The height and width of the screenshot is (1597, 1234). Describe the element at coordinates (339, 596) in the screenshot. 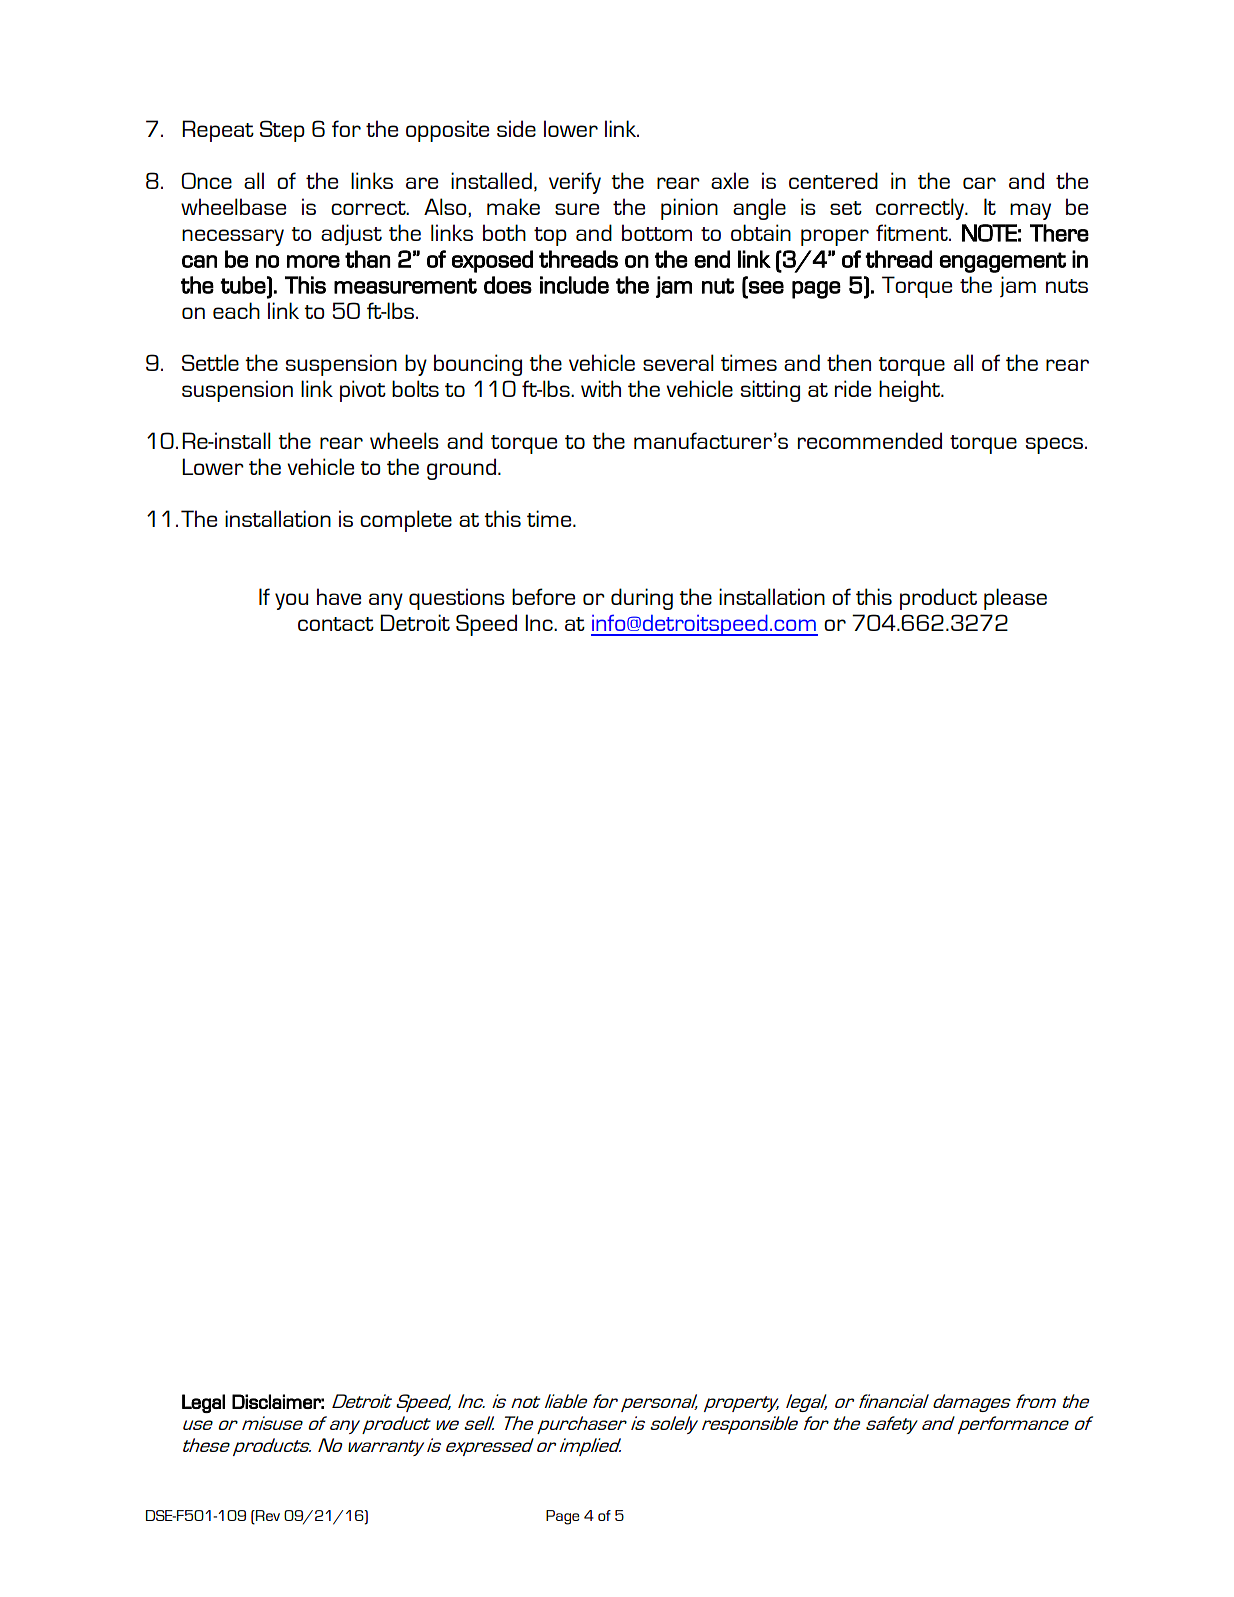

I see `have` at that location.
